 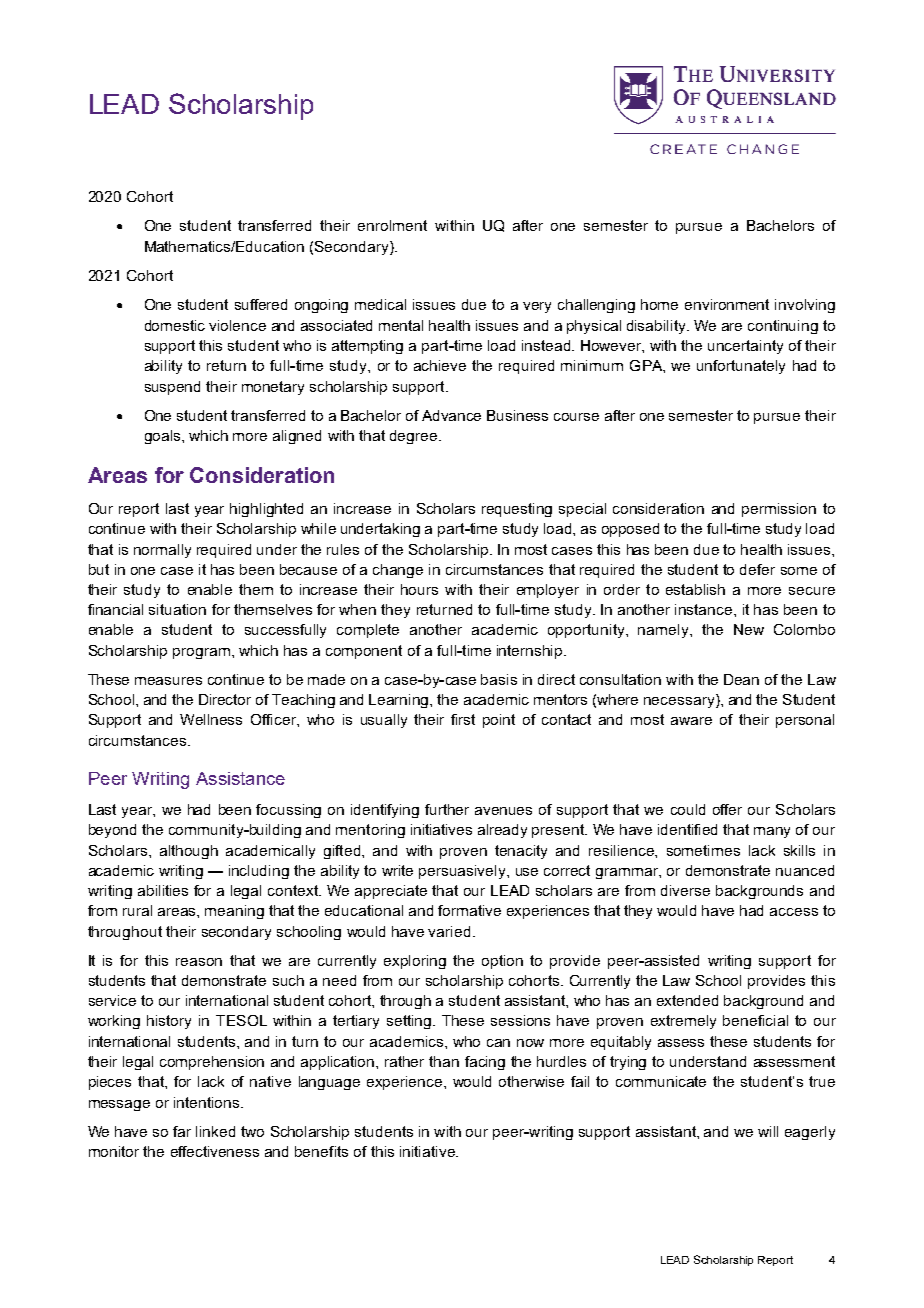 What do you see at coordinates (768, 1131) in the page?
I see `will` at bounding box center [768, 1131].
